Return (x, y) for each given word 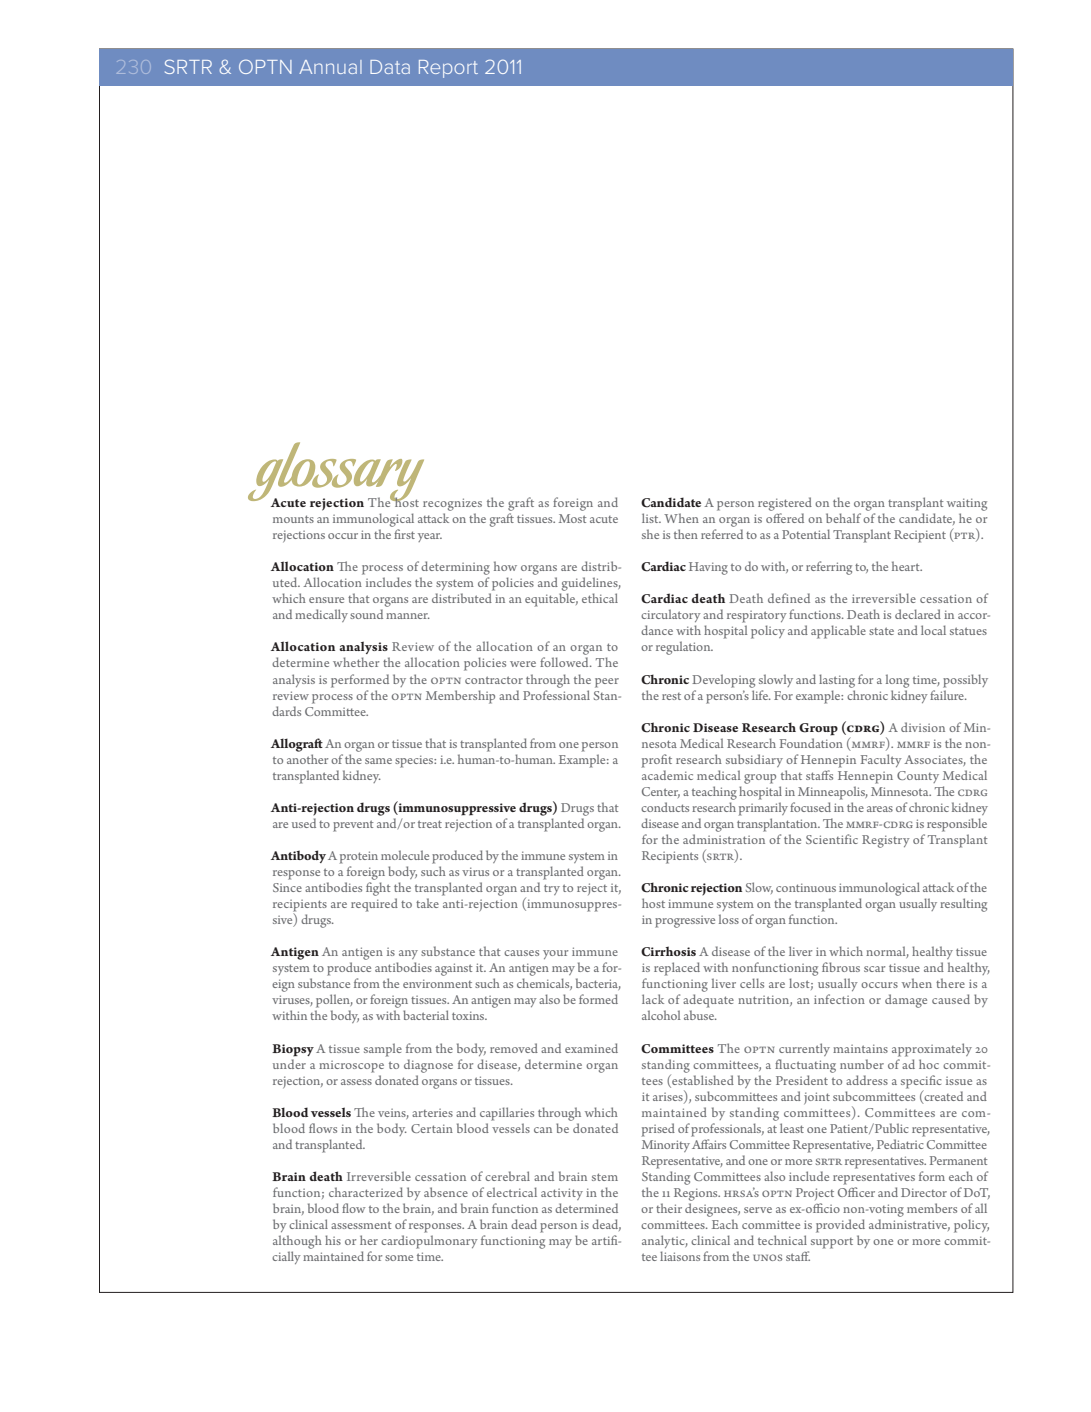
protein (359, 857)
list (651, 518)
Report (448, 69)
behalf (843, 518)
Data (390, 67)
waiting (967, 504)
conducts (665, 807)
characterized (366, 1192)
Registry (886, 841)
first (404, 534)
